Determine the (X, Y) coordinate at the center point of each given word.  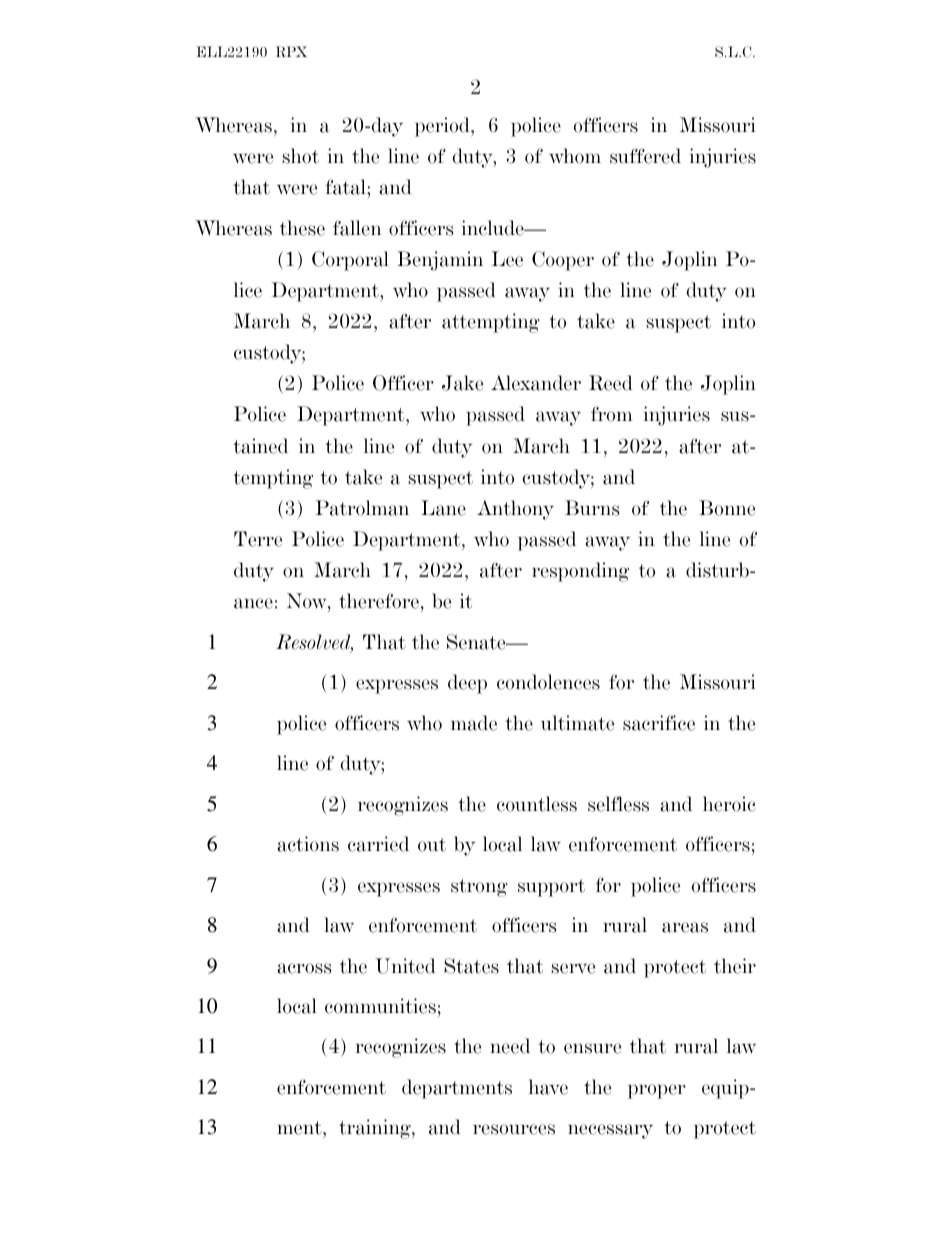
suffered (645, 156)
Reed (611, 383)
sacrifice (659, 723)
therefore (379, 601)
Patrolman (362, 508)
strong (479, 888)
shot (301, 156)
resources (514, 1129)
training (376, 1129)
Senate (477, 642)
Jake (462, 383)
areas (685, 927)
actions (308, 844)
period (443, 127)
